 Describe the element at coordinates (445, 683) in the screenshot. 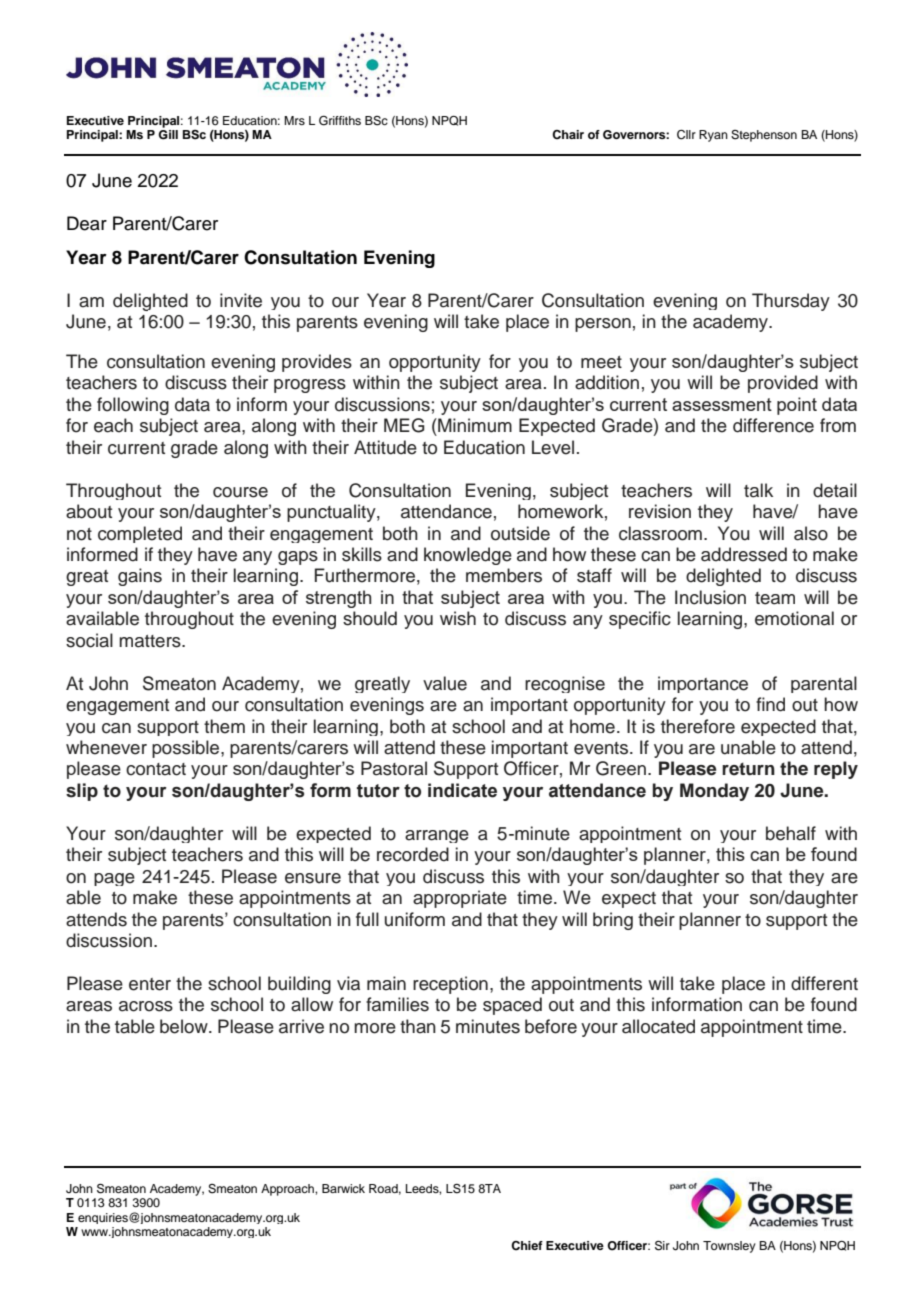

I see `value` at that location.
